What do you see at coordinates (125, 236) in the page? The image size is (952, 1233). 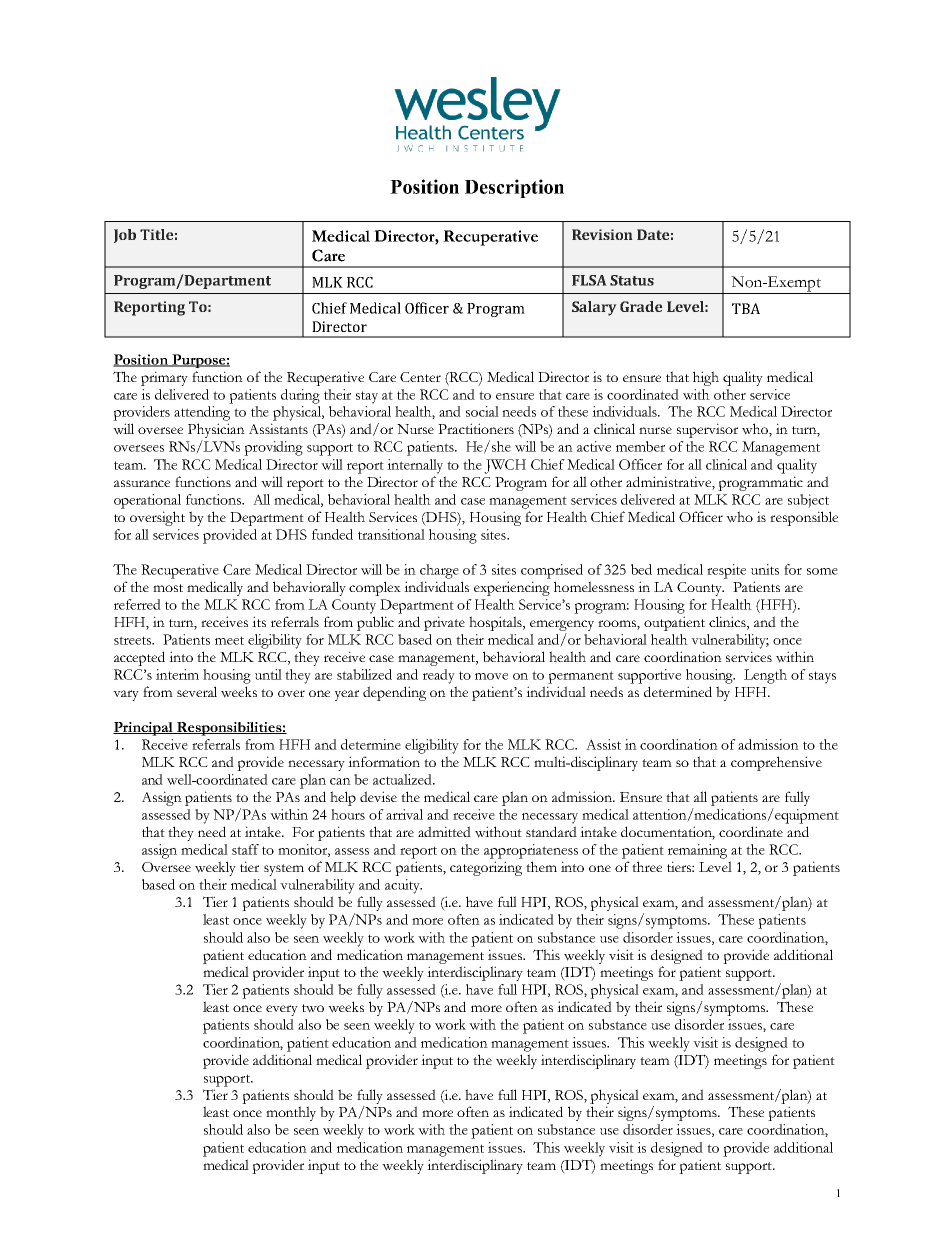 I see `Job` at bounding box center [125, 236].
